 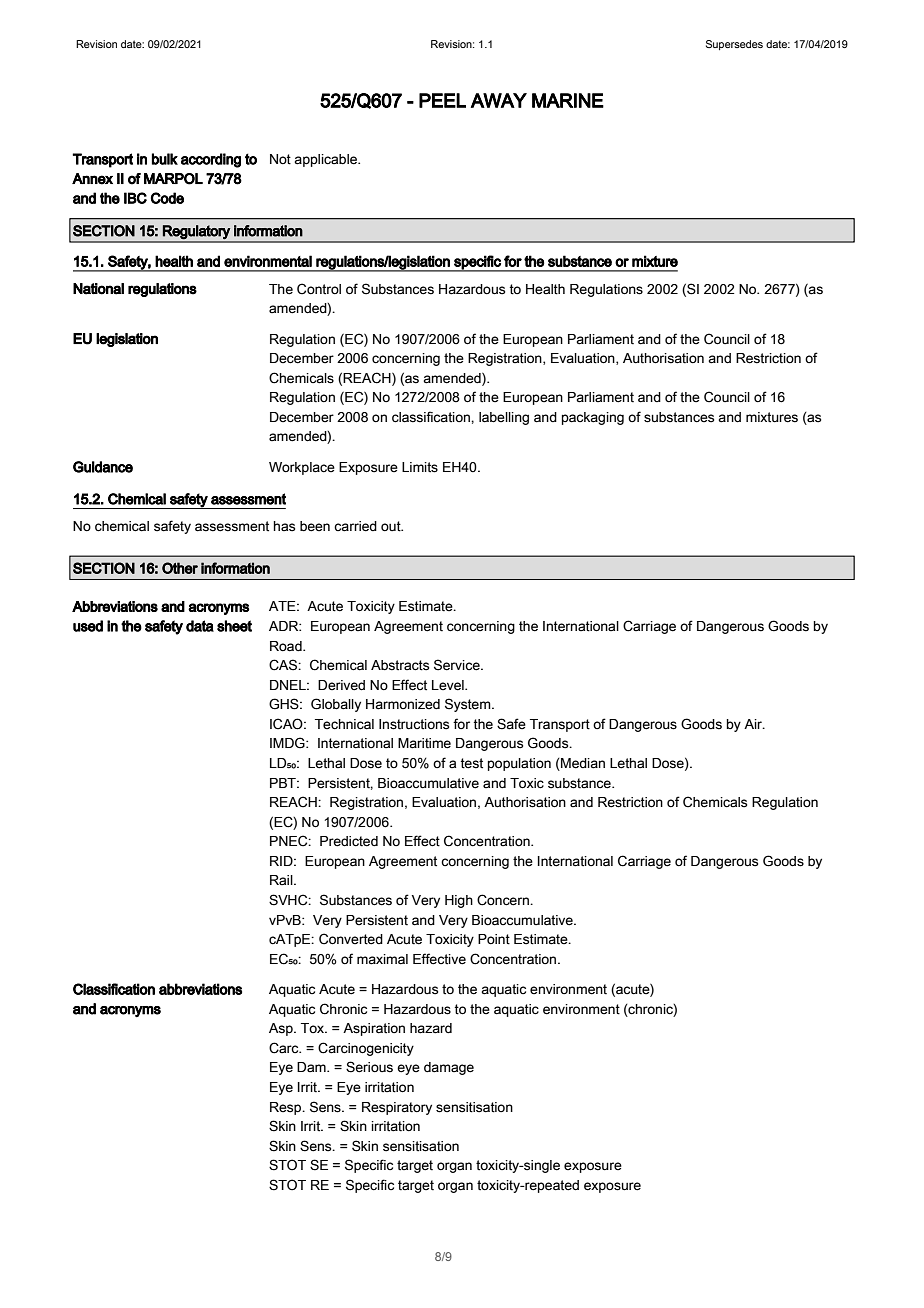 I want to click on bulk, so click(x=165, y=159).
